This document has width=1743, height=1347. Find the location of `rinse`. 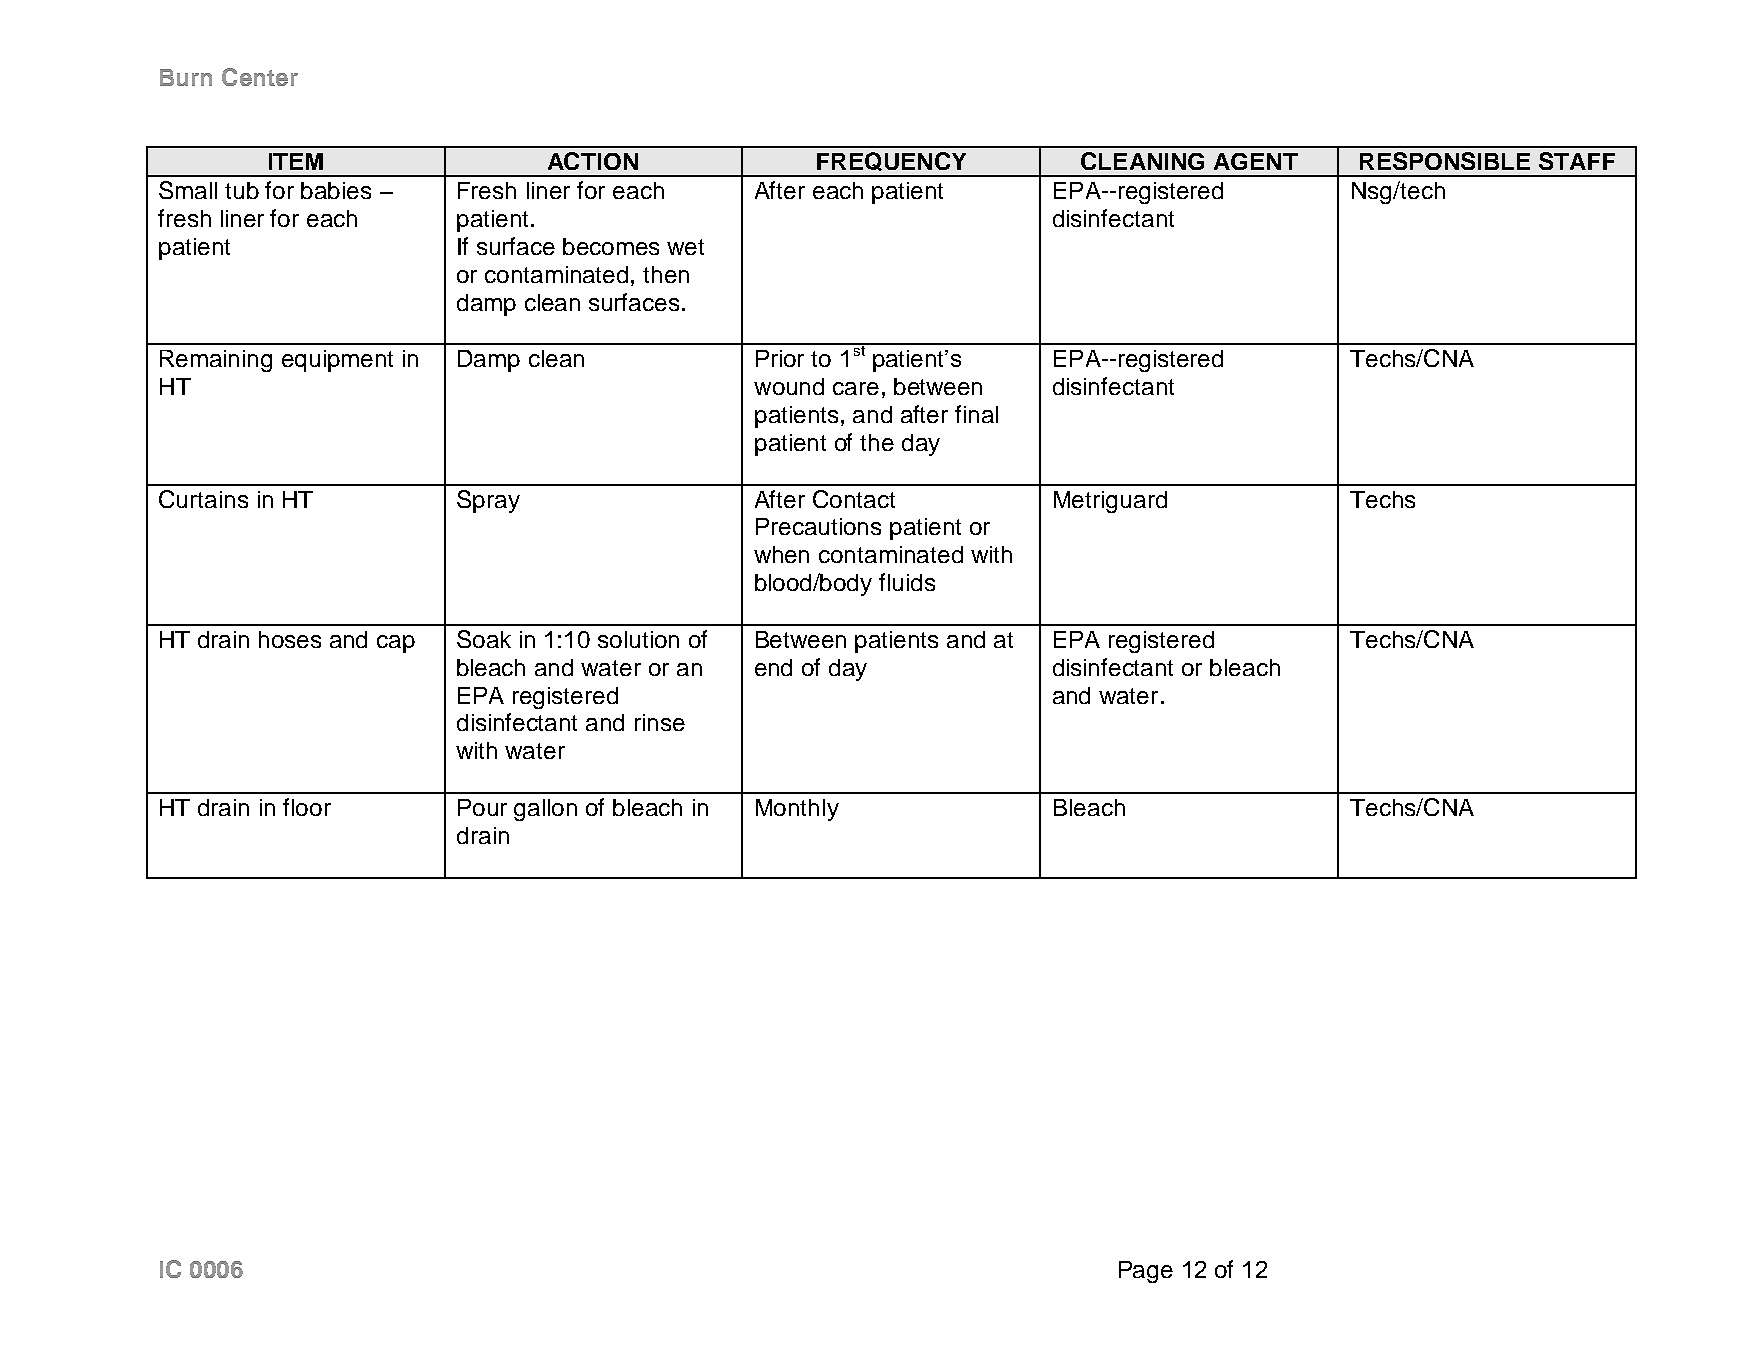

rinse is located at coordinates (660, 722).
